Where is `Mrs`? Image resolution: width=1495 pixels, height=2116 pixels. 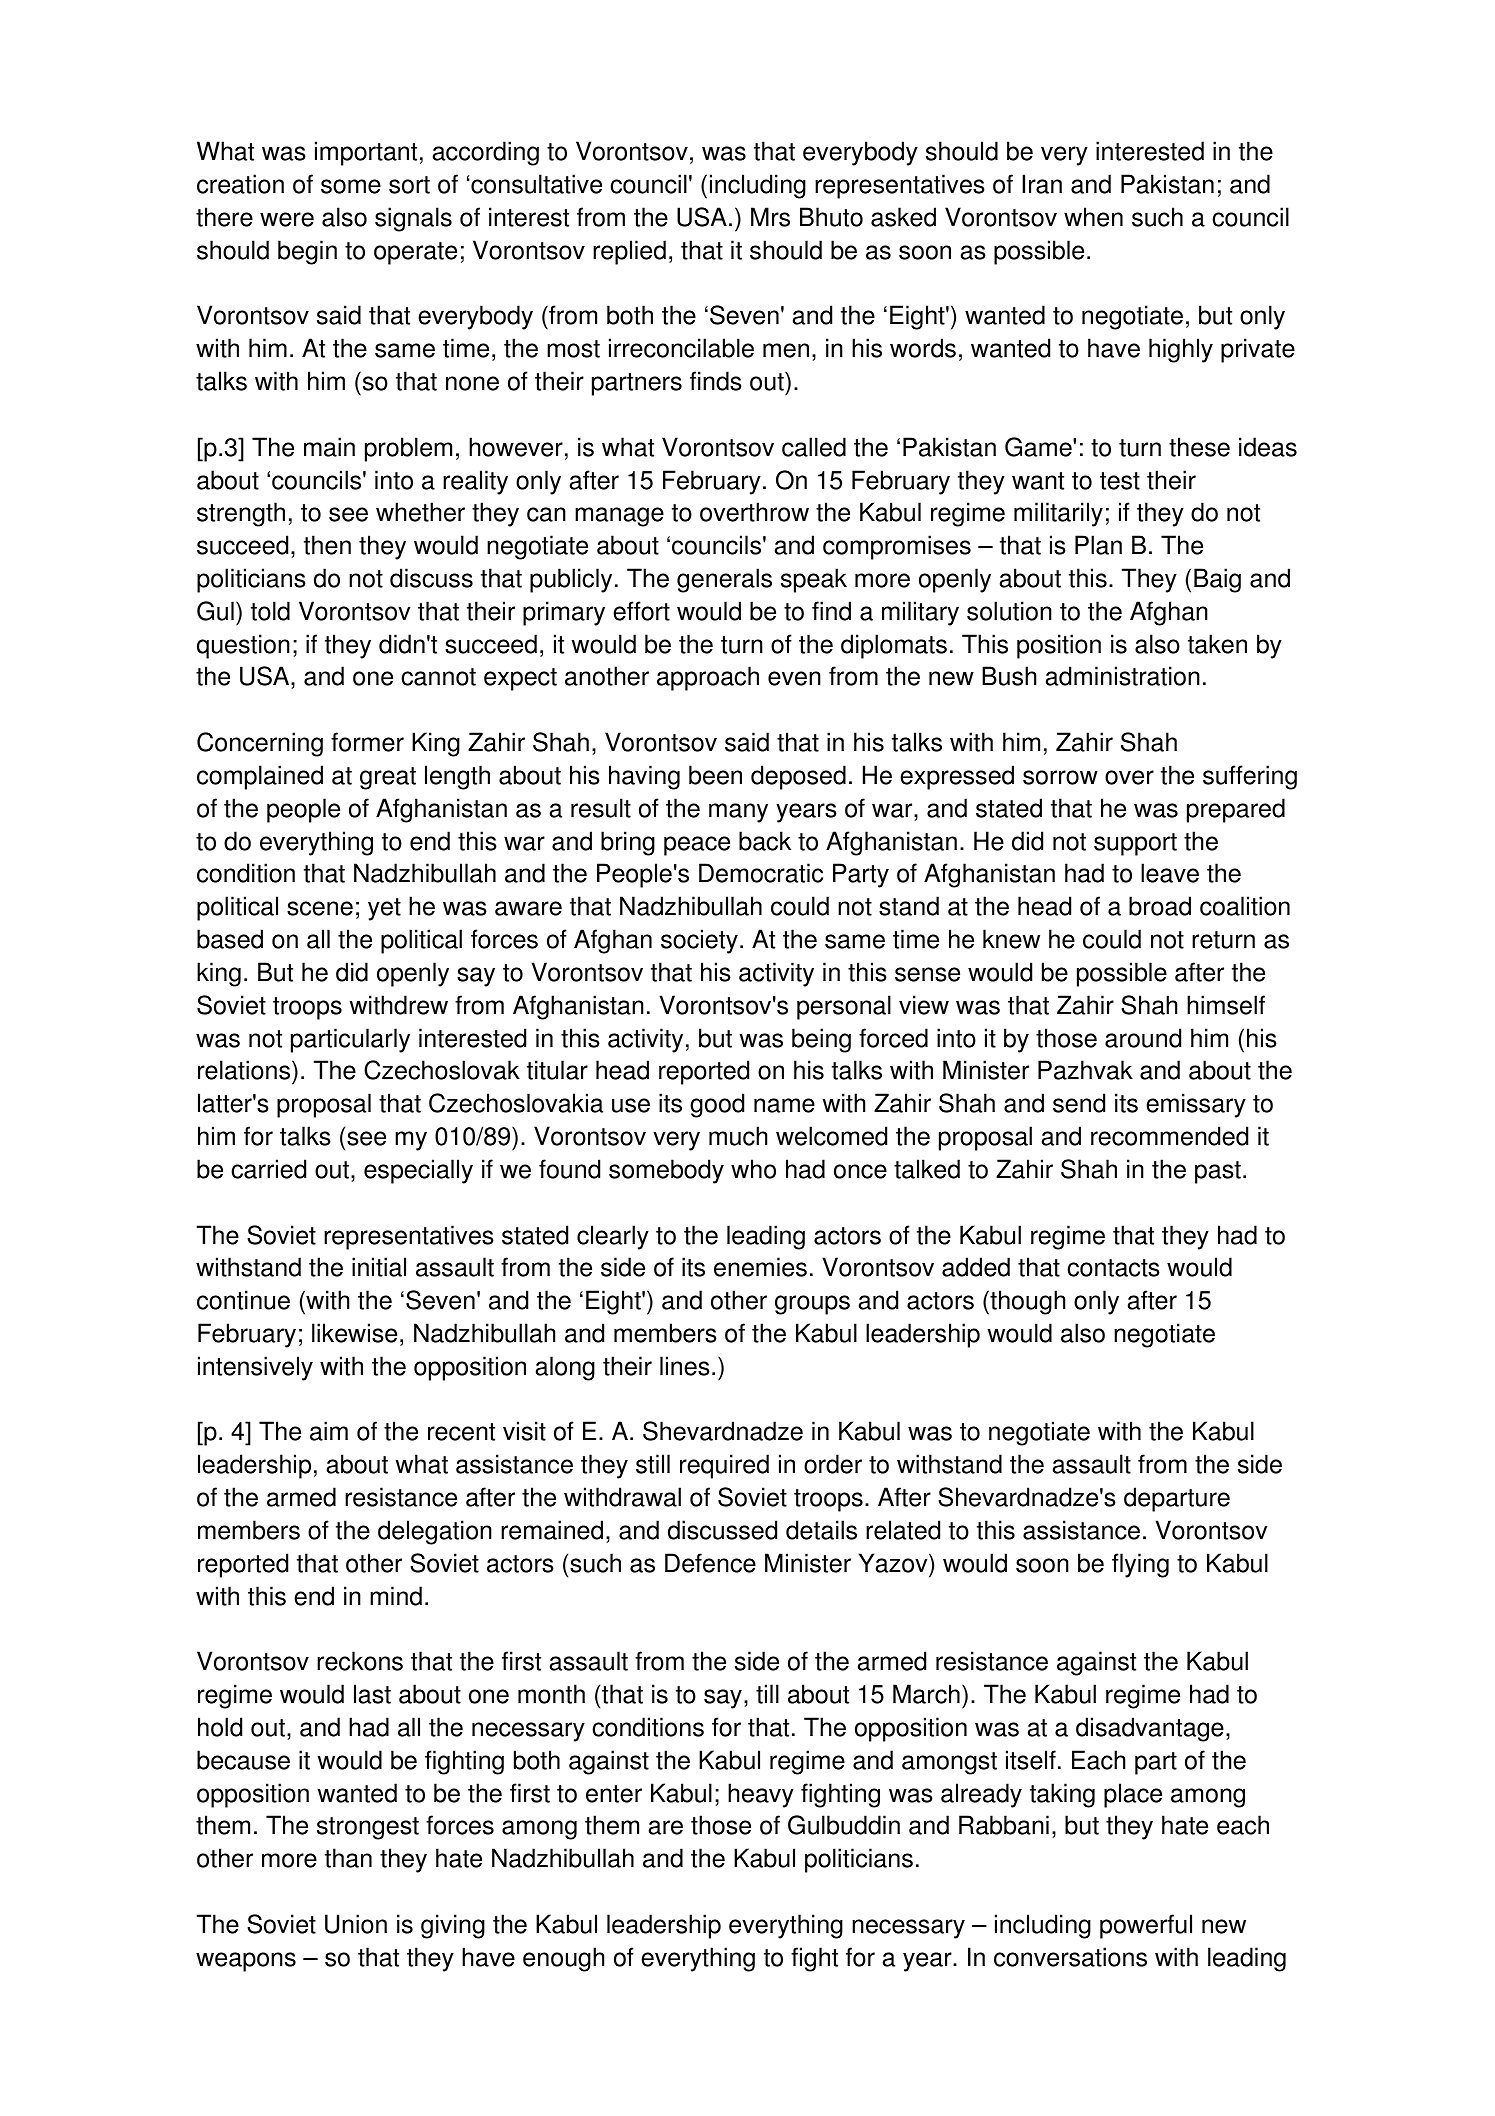
Mrs is located at coordinates (770, 217).
